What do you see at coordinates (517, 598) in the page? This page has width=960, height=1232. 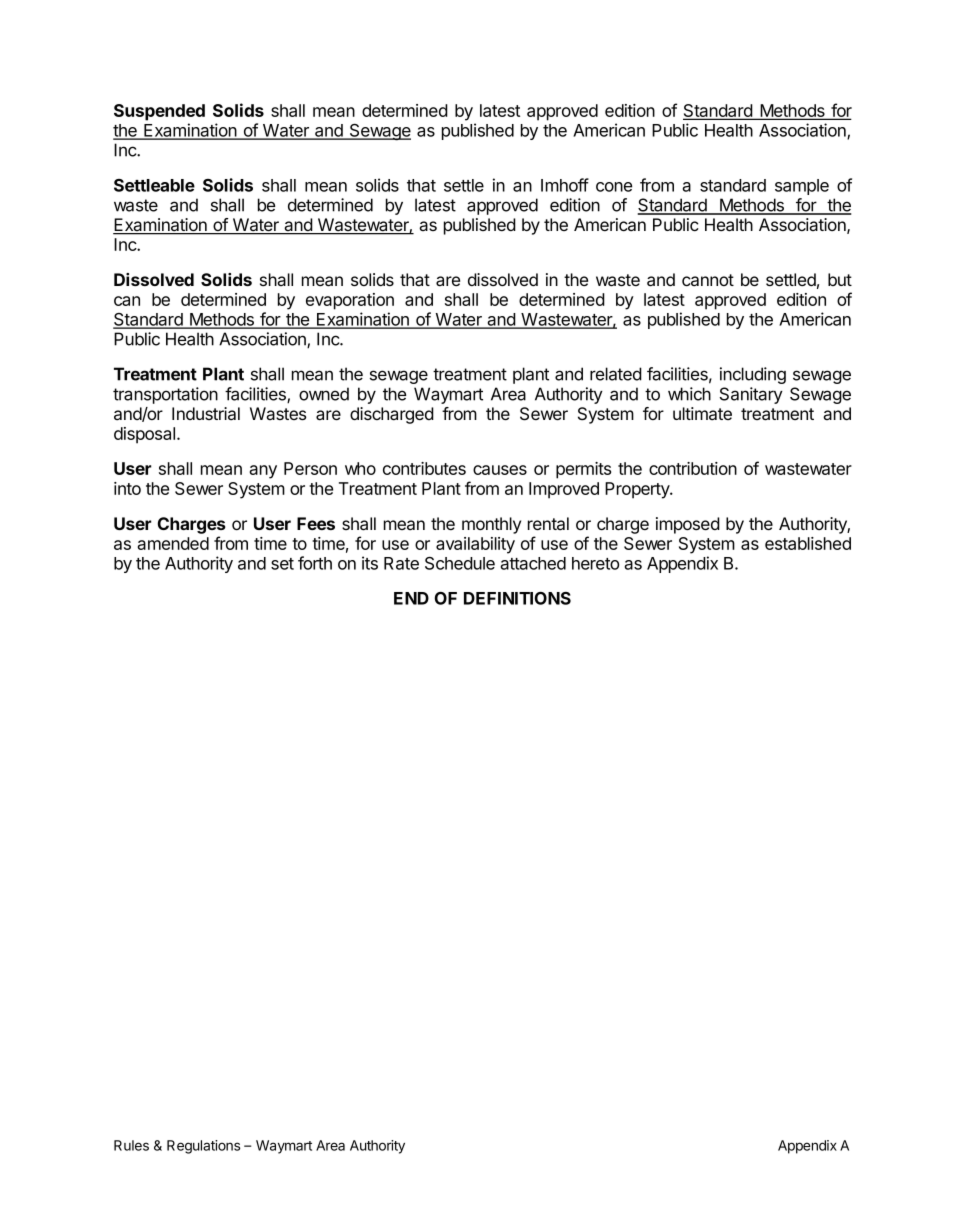 I see `DEFINITIONS` at bounding box center [517, 598].
